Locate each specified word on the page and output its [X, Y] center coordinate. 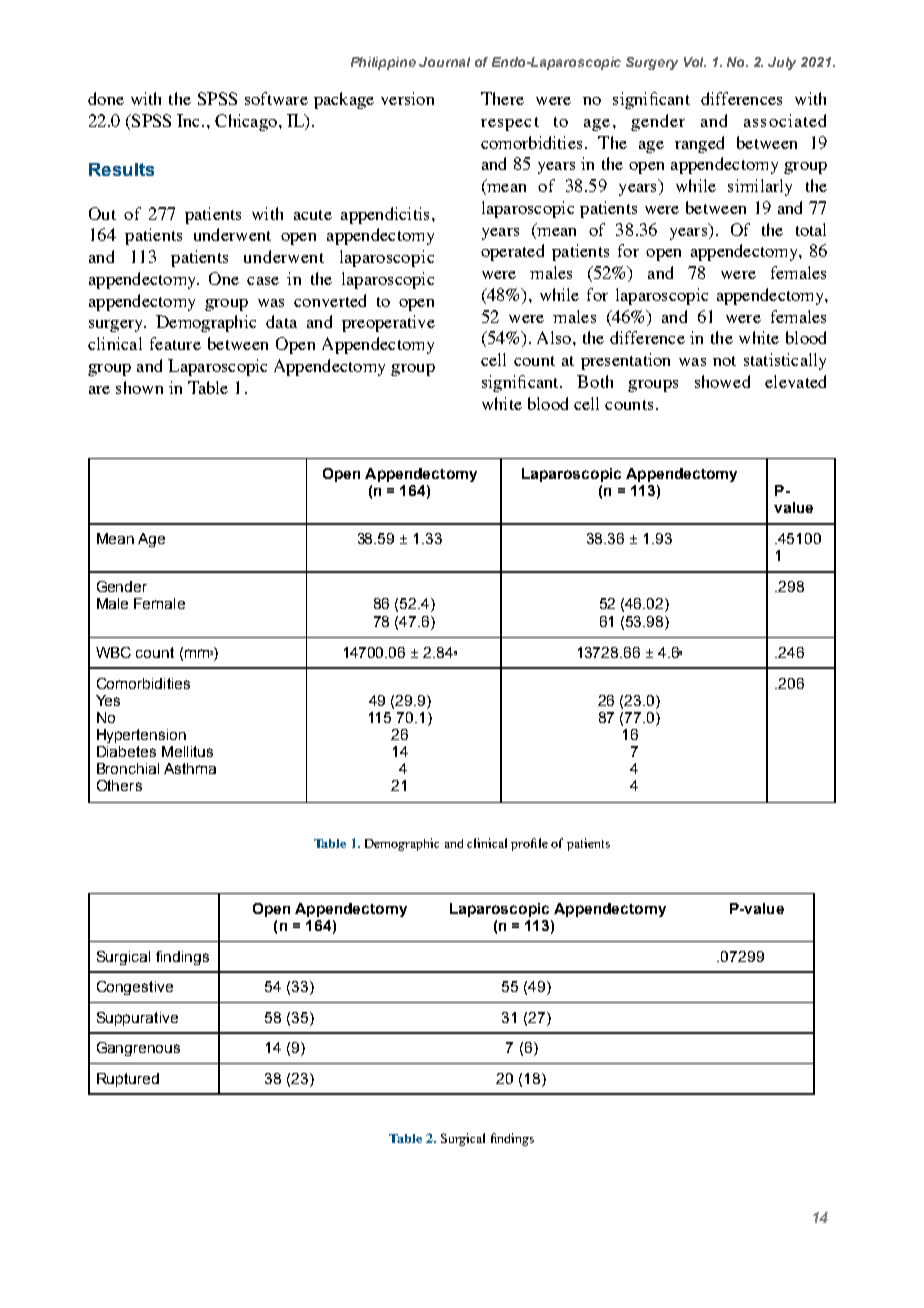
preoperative [388, 323]
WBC [113, 652]
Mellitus [187, 751]
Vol [695, 62]
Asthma [190, 768]
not [724, 361]
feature [175, 343]
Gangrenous [138, 1049]
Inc [190, 120]
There [502, 98]
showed [722, 381]
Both [595, 381]
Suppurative [137, 1019]
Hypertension [141, 736]
